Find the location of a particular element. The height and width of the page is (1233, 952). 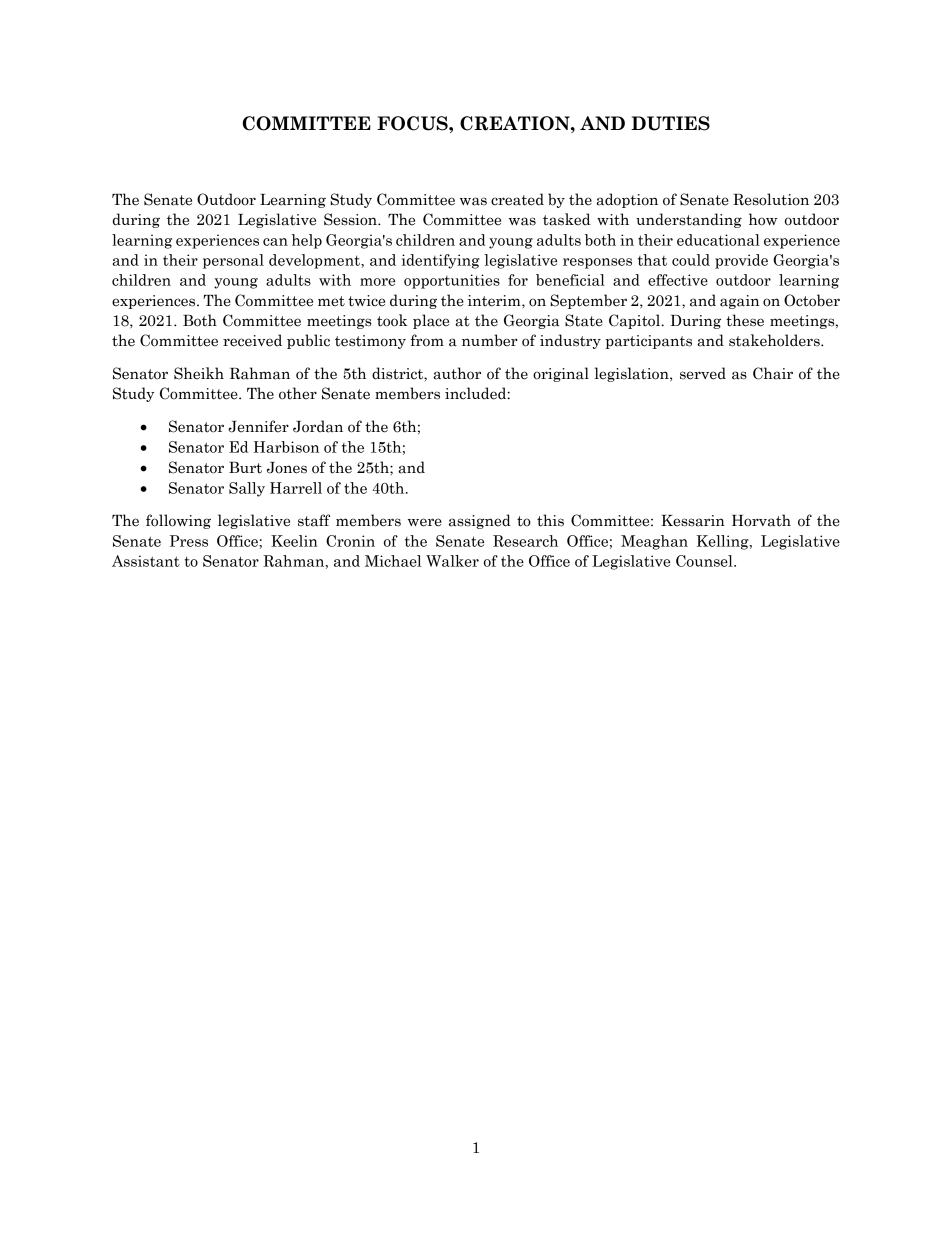

Press is located at coordinates (189, 541).
